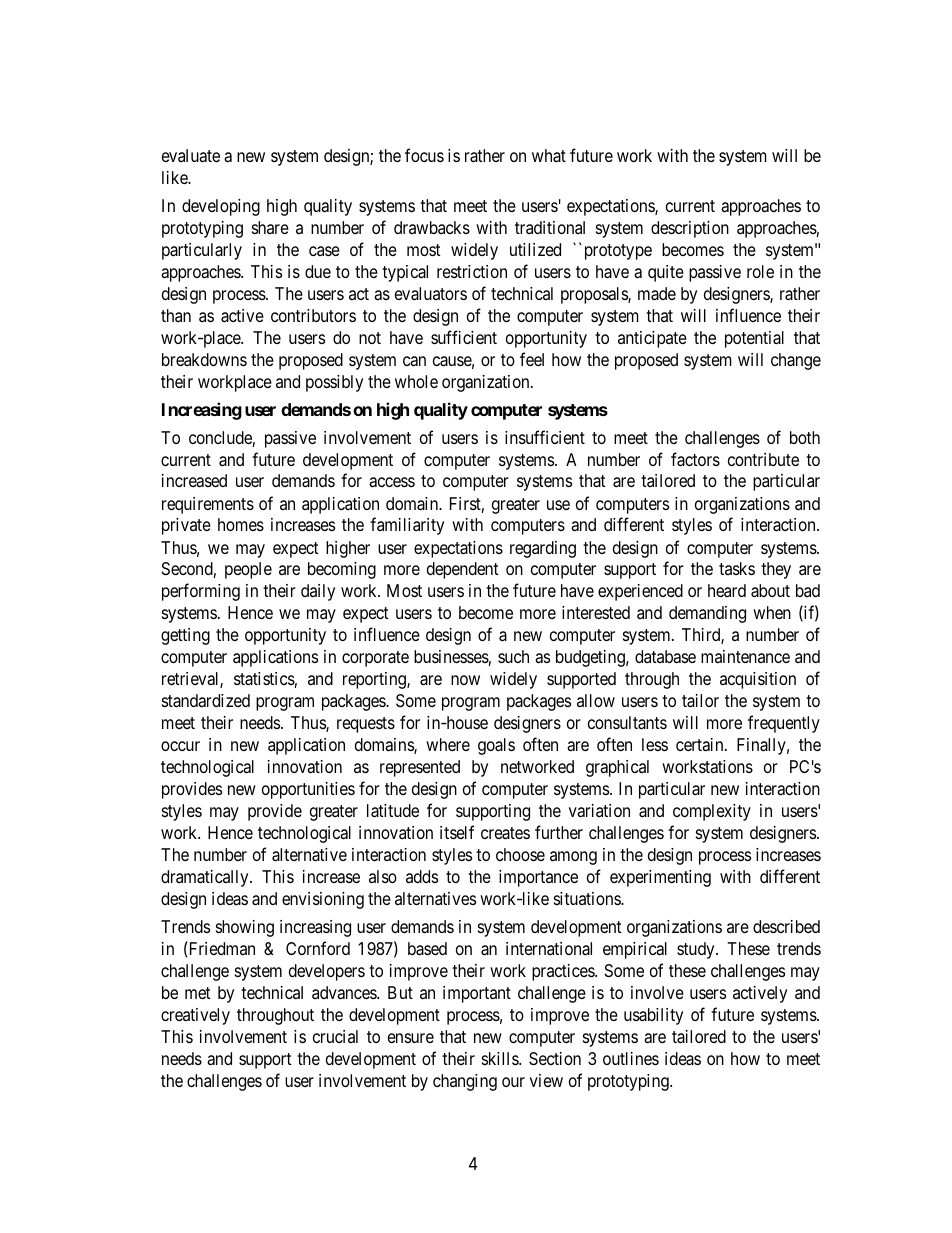 This screenshot has height=1233, width=952. I want to click on developing, so click(221, 207).
